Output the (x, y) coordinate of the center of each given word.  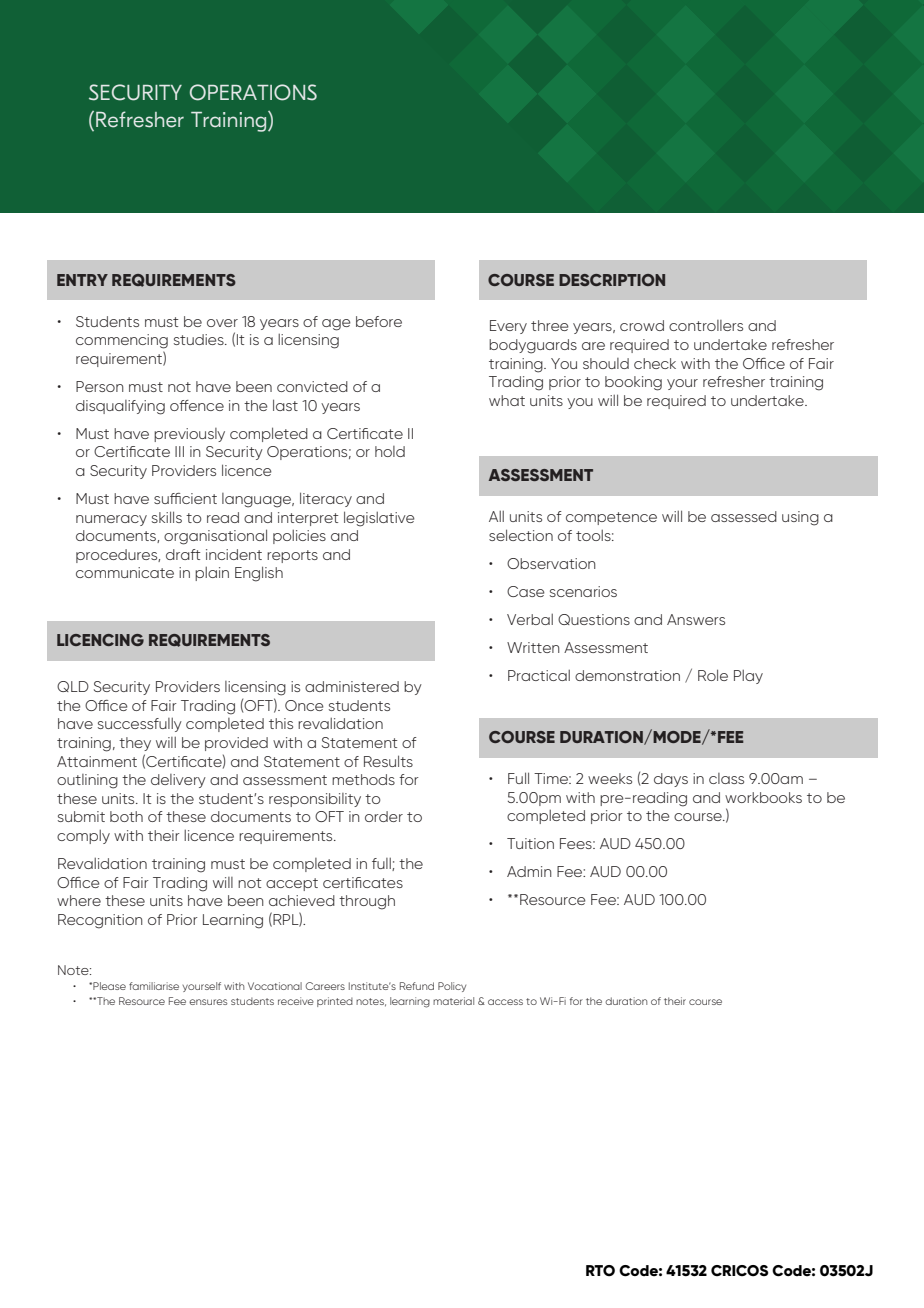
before (379, 321)
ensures (208, 1002)
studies (200, 339)
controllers (706, 325)
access (505, 1002)
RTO (600, 1271)
